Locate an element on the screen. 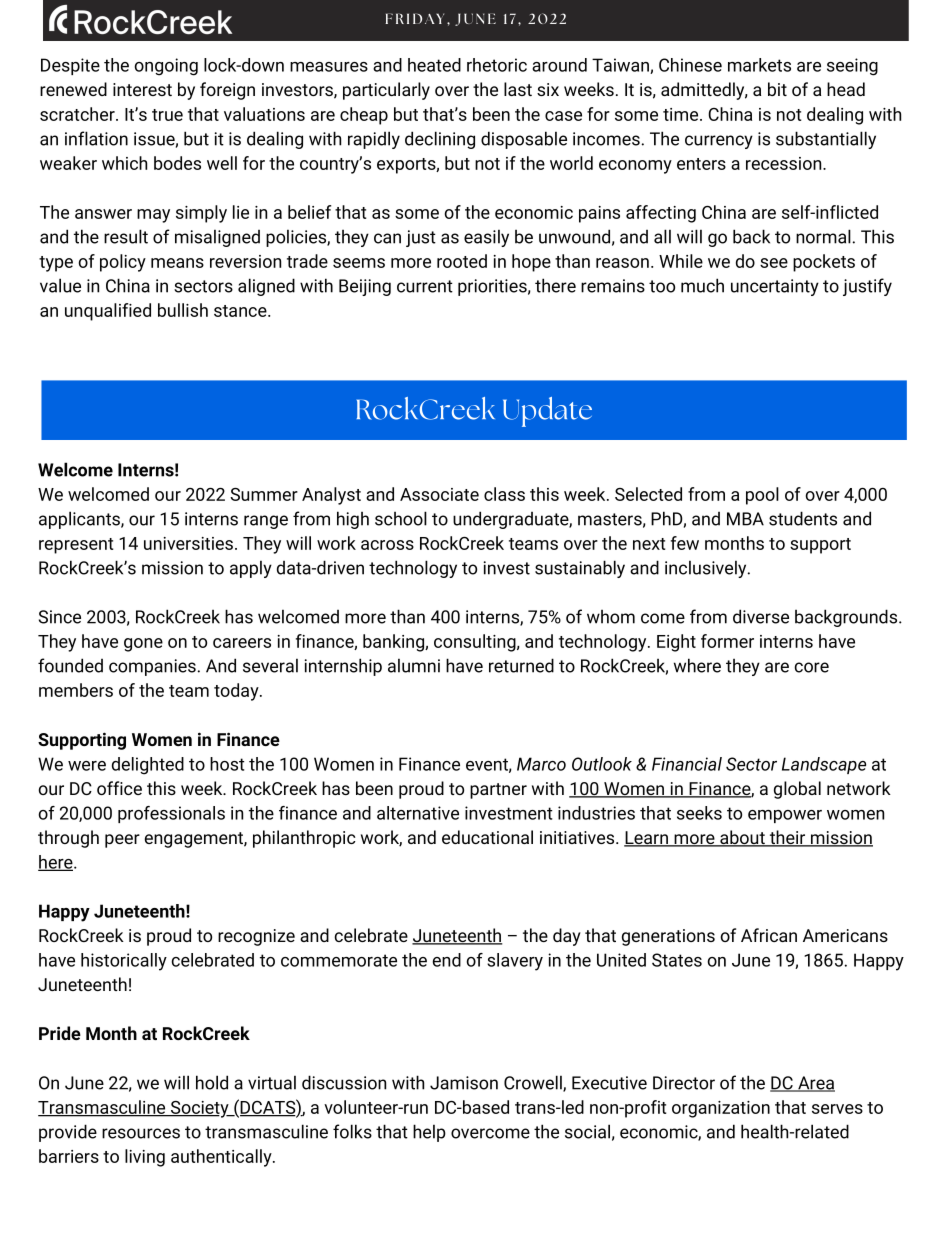 The width and height of the screenshot is (952, 1233). heated is located at coordinates (434, 65).
